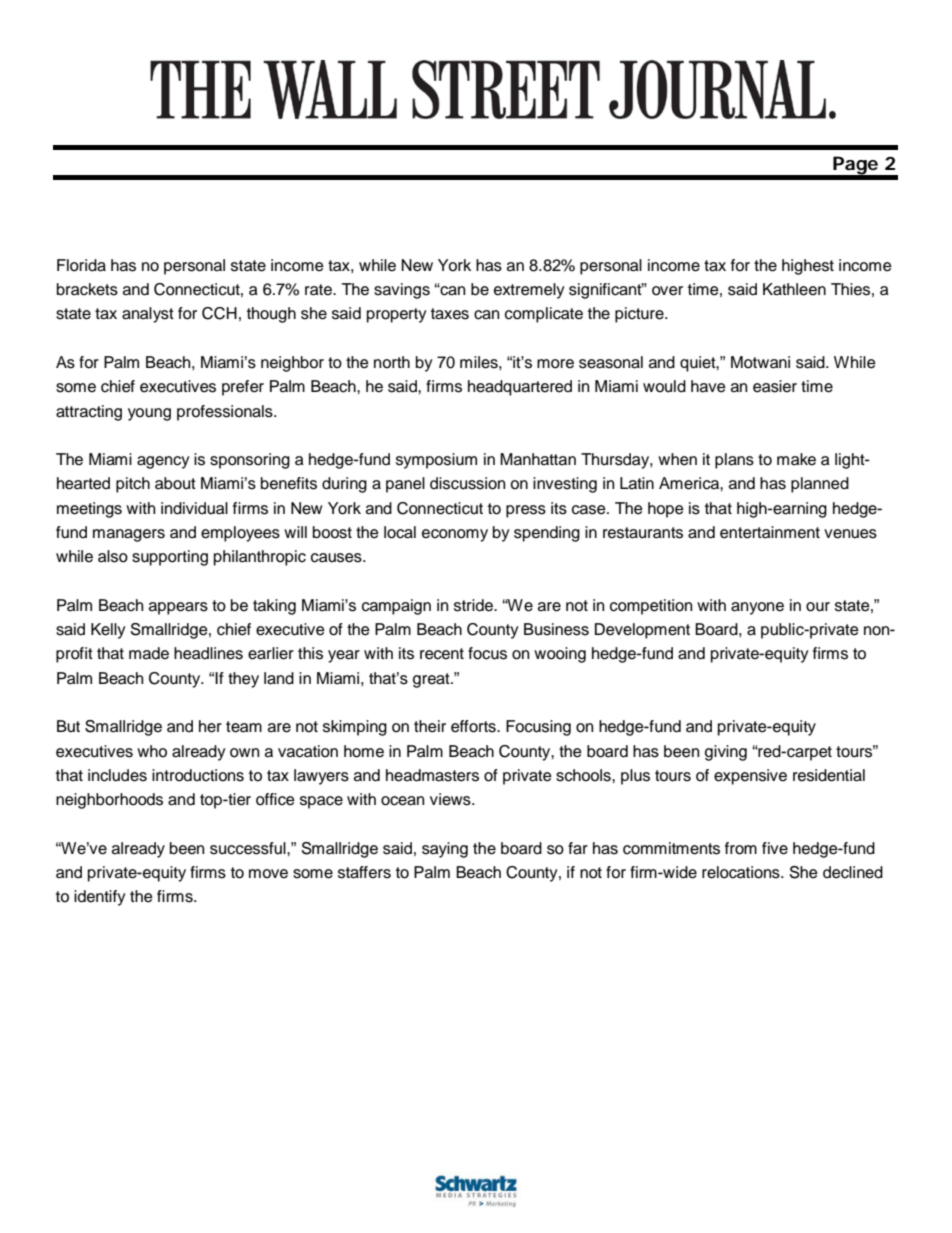 Image resolution: width=952 pixels, height=1233 pixels. Describe the element at coordinates (757, 608) in the screenshot. I see `anyone` at that location.
